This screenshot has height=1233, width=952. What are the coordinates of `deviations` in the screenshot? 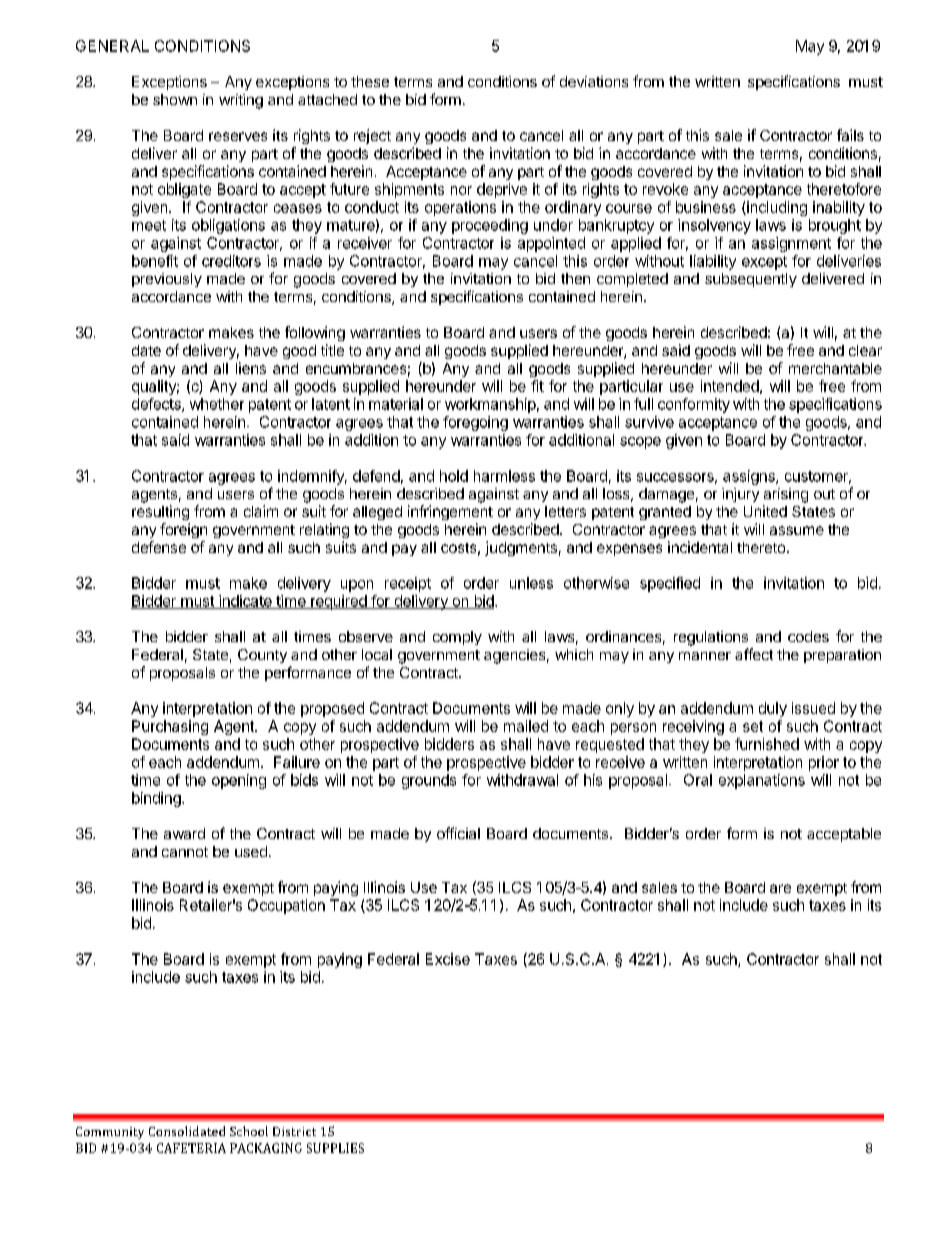 It's located at (594, 81).
